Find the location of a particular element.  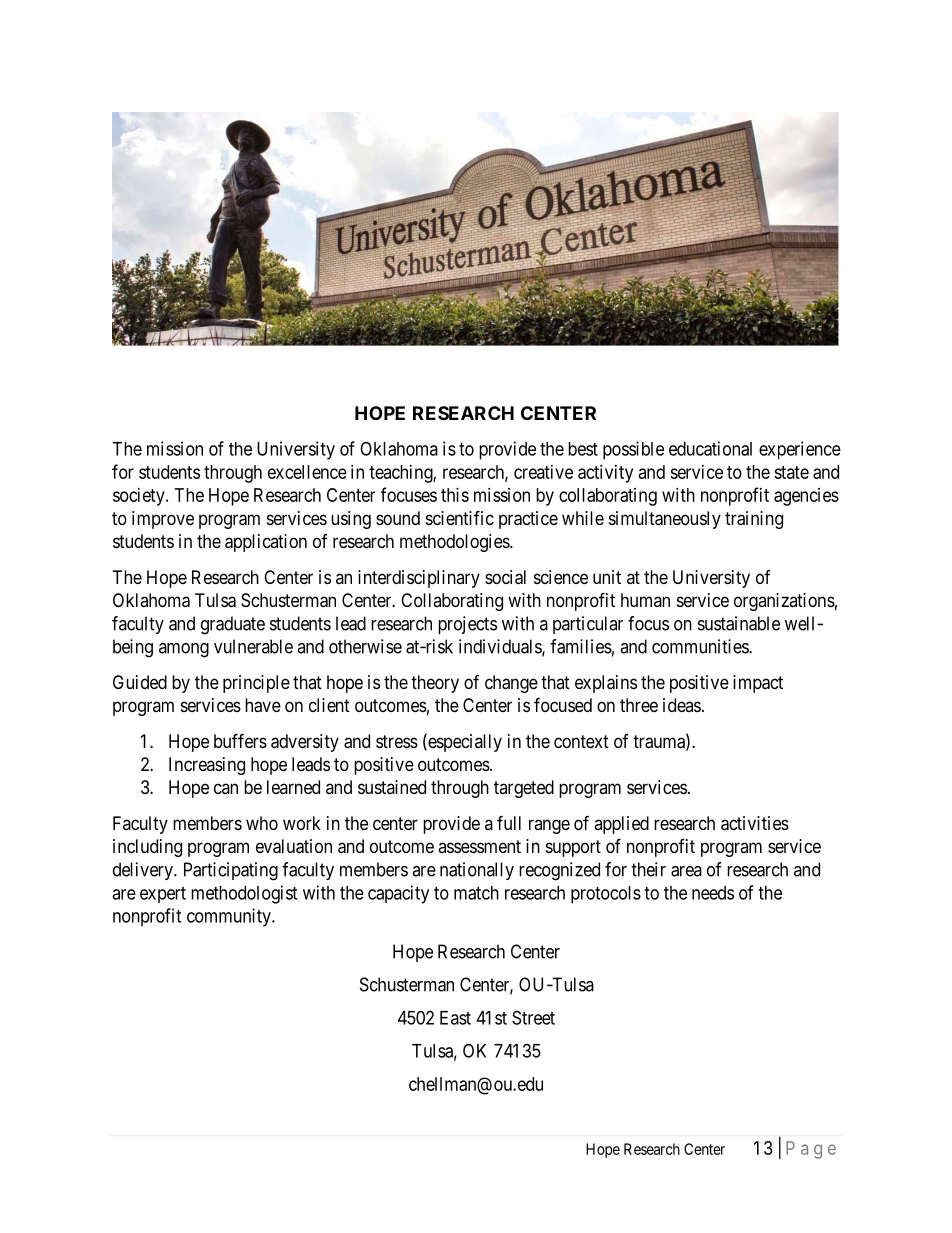

full is located at coordinates (509, 822).
